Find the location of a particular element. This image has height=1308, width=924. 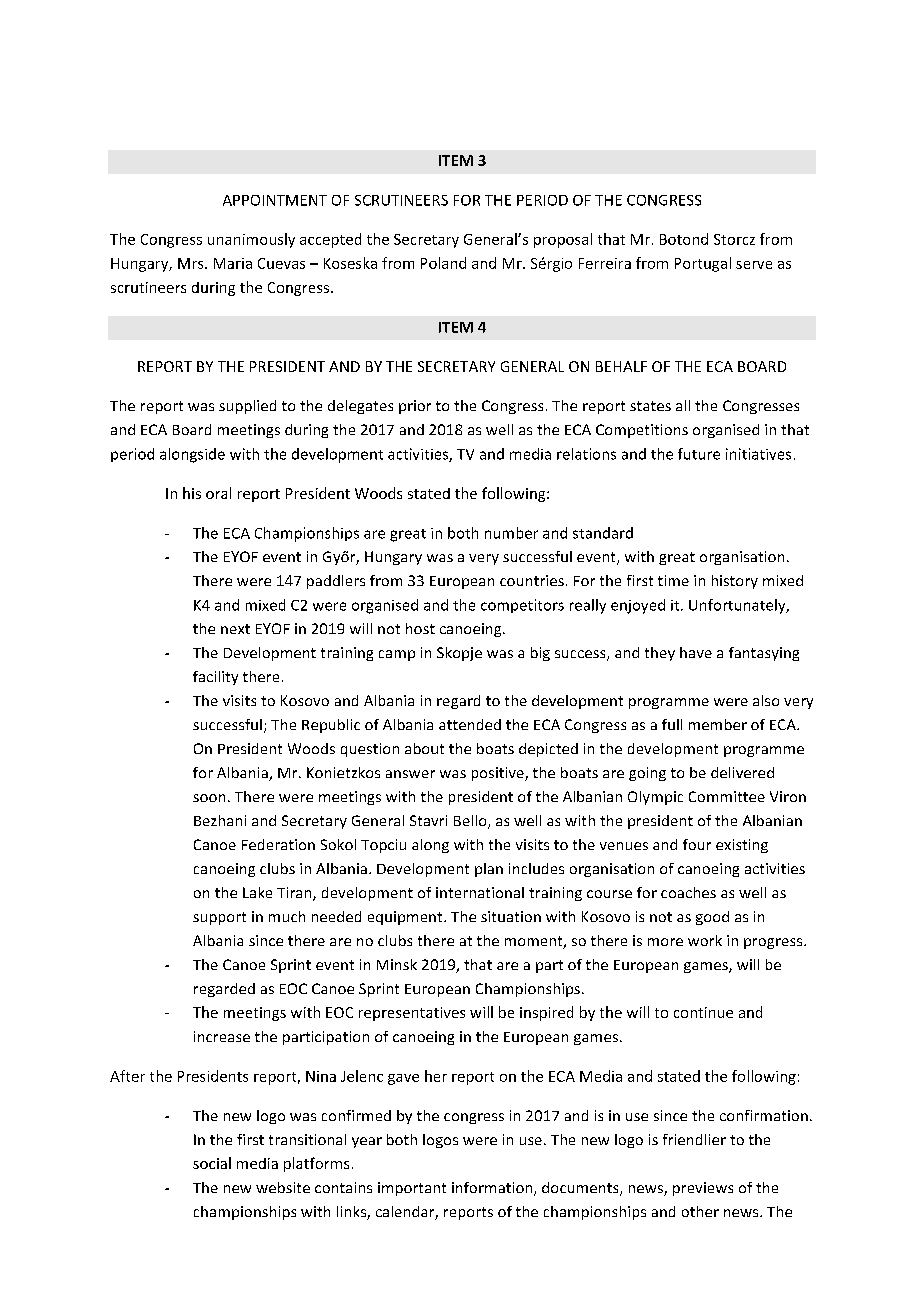

work is located at coordinates (705, 940).
